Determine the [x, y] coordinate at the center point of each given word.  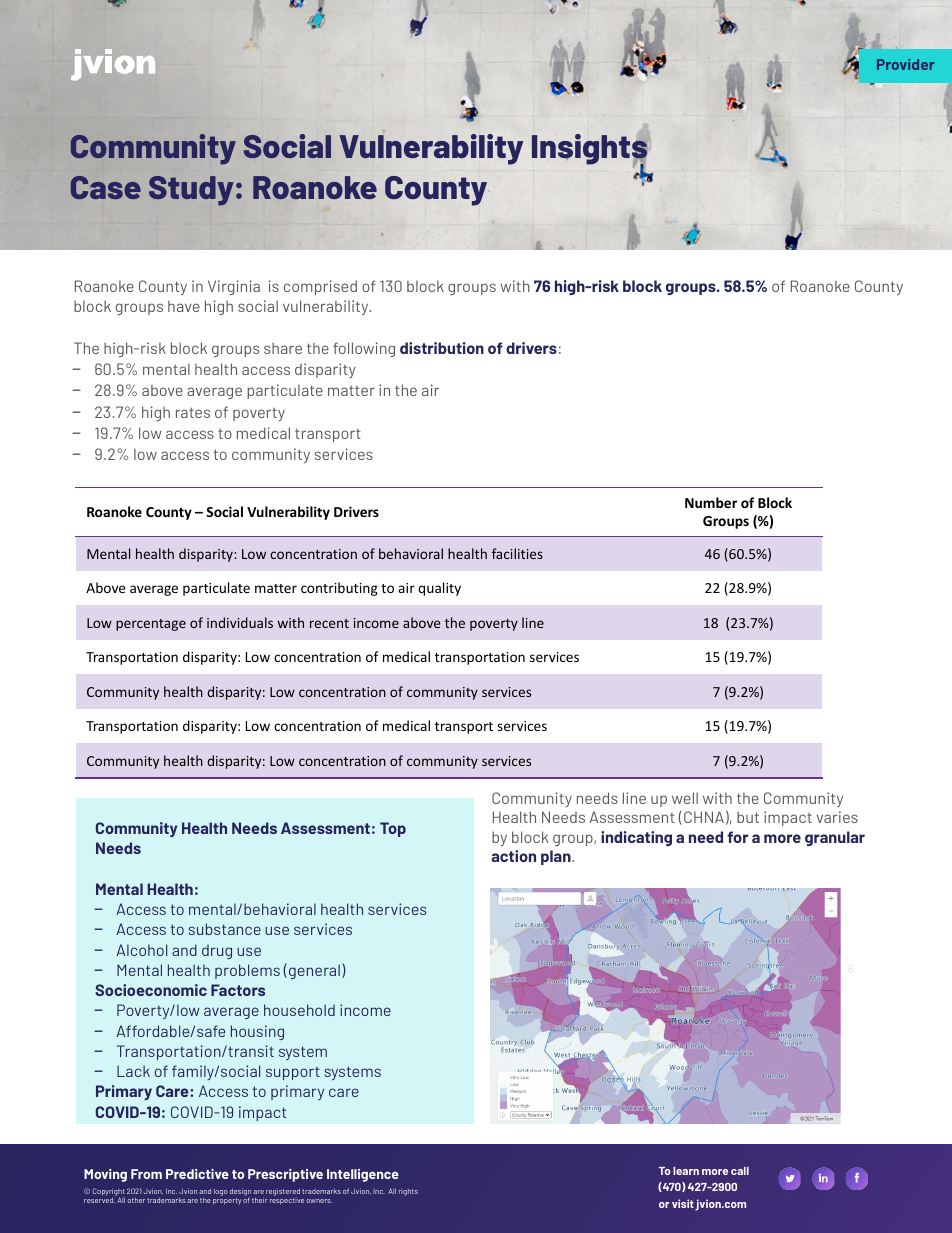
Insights [590, 150]
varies [837, 817]
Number [711, 502]
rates [193, 413]
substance [225, 929]
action [513, 856]
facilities [517, 553]
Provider [905, 64]
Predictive [197, 1174]
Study [191, 191]
